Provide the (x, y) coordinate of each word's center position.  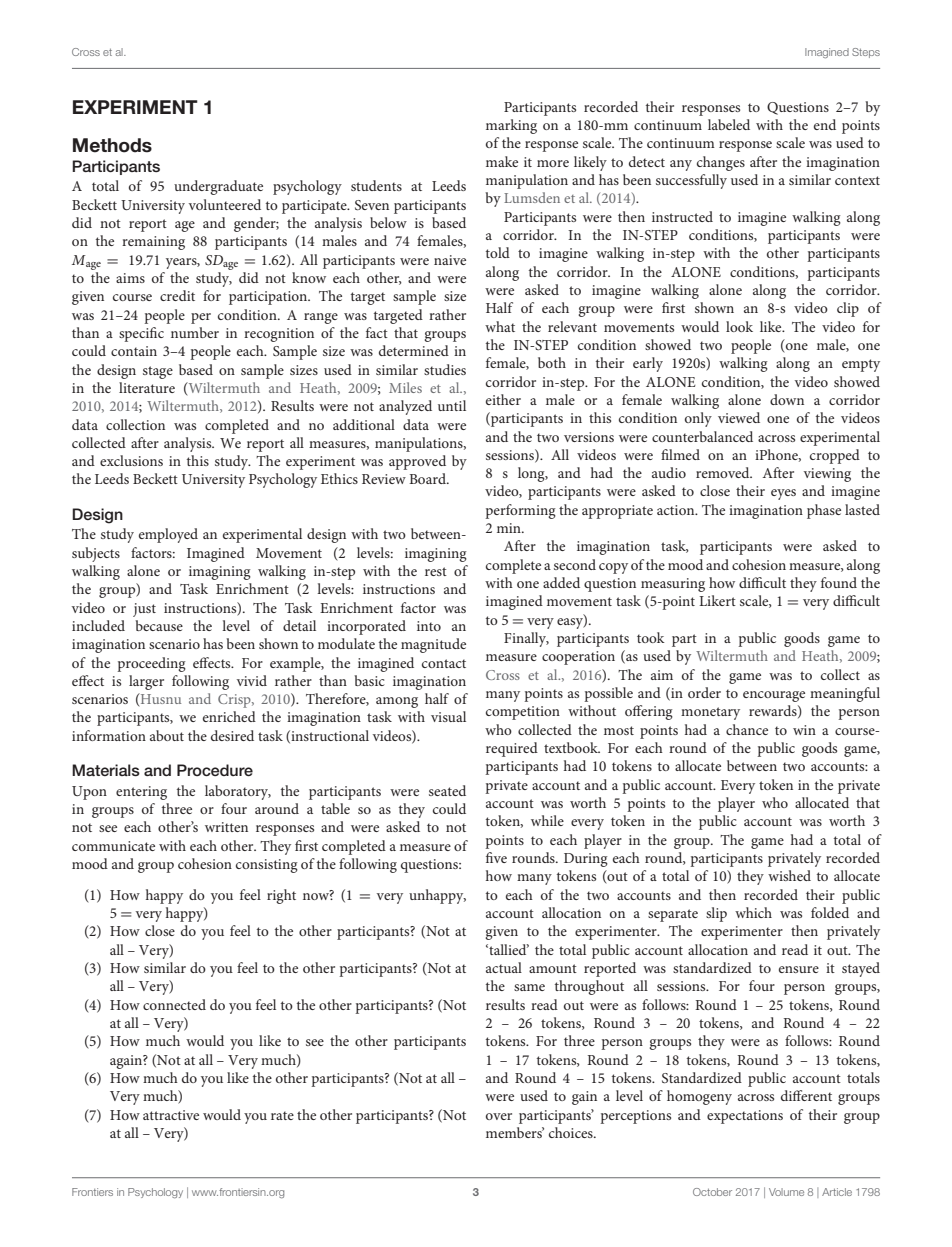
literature (147, 387)
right (281, 896)
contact (444, 663)
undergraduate (218, 187)
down (787, 399)
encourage (774, 696)
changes (721, 163)
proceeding (152, 664)
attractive (171, 1115)
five (496, 857)
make (502, 161)
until (452, 405)
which (753, 912)
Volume (786, 1192)
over (499, 1116)
